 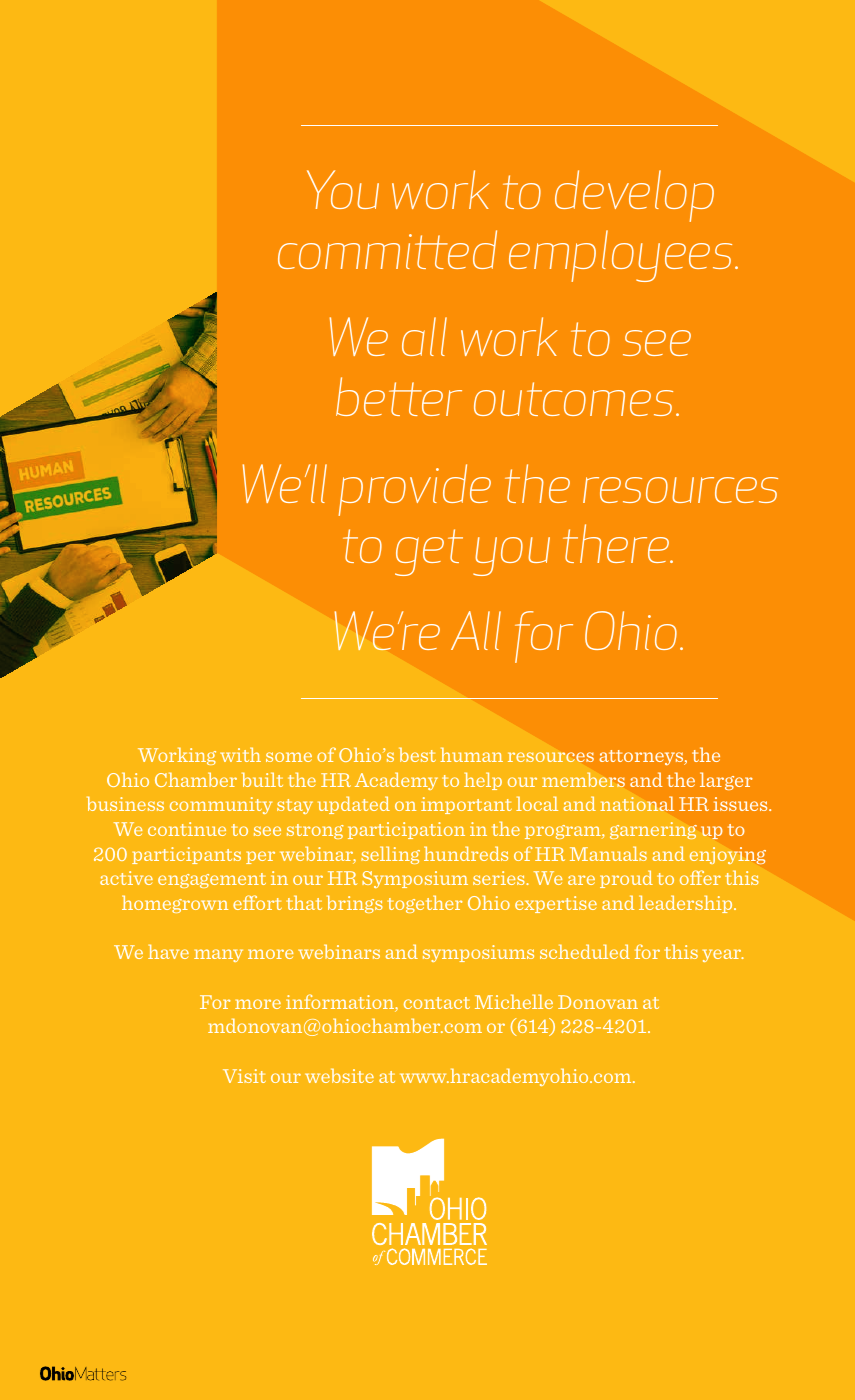 What do you see at coordinates (417, 754) in the screenshot?
I see `best` at bounding box center [417, 754].
